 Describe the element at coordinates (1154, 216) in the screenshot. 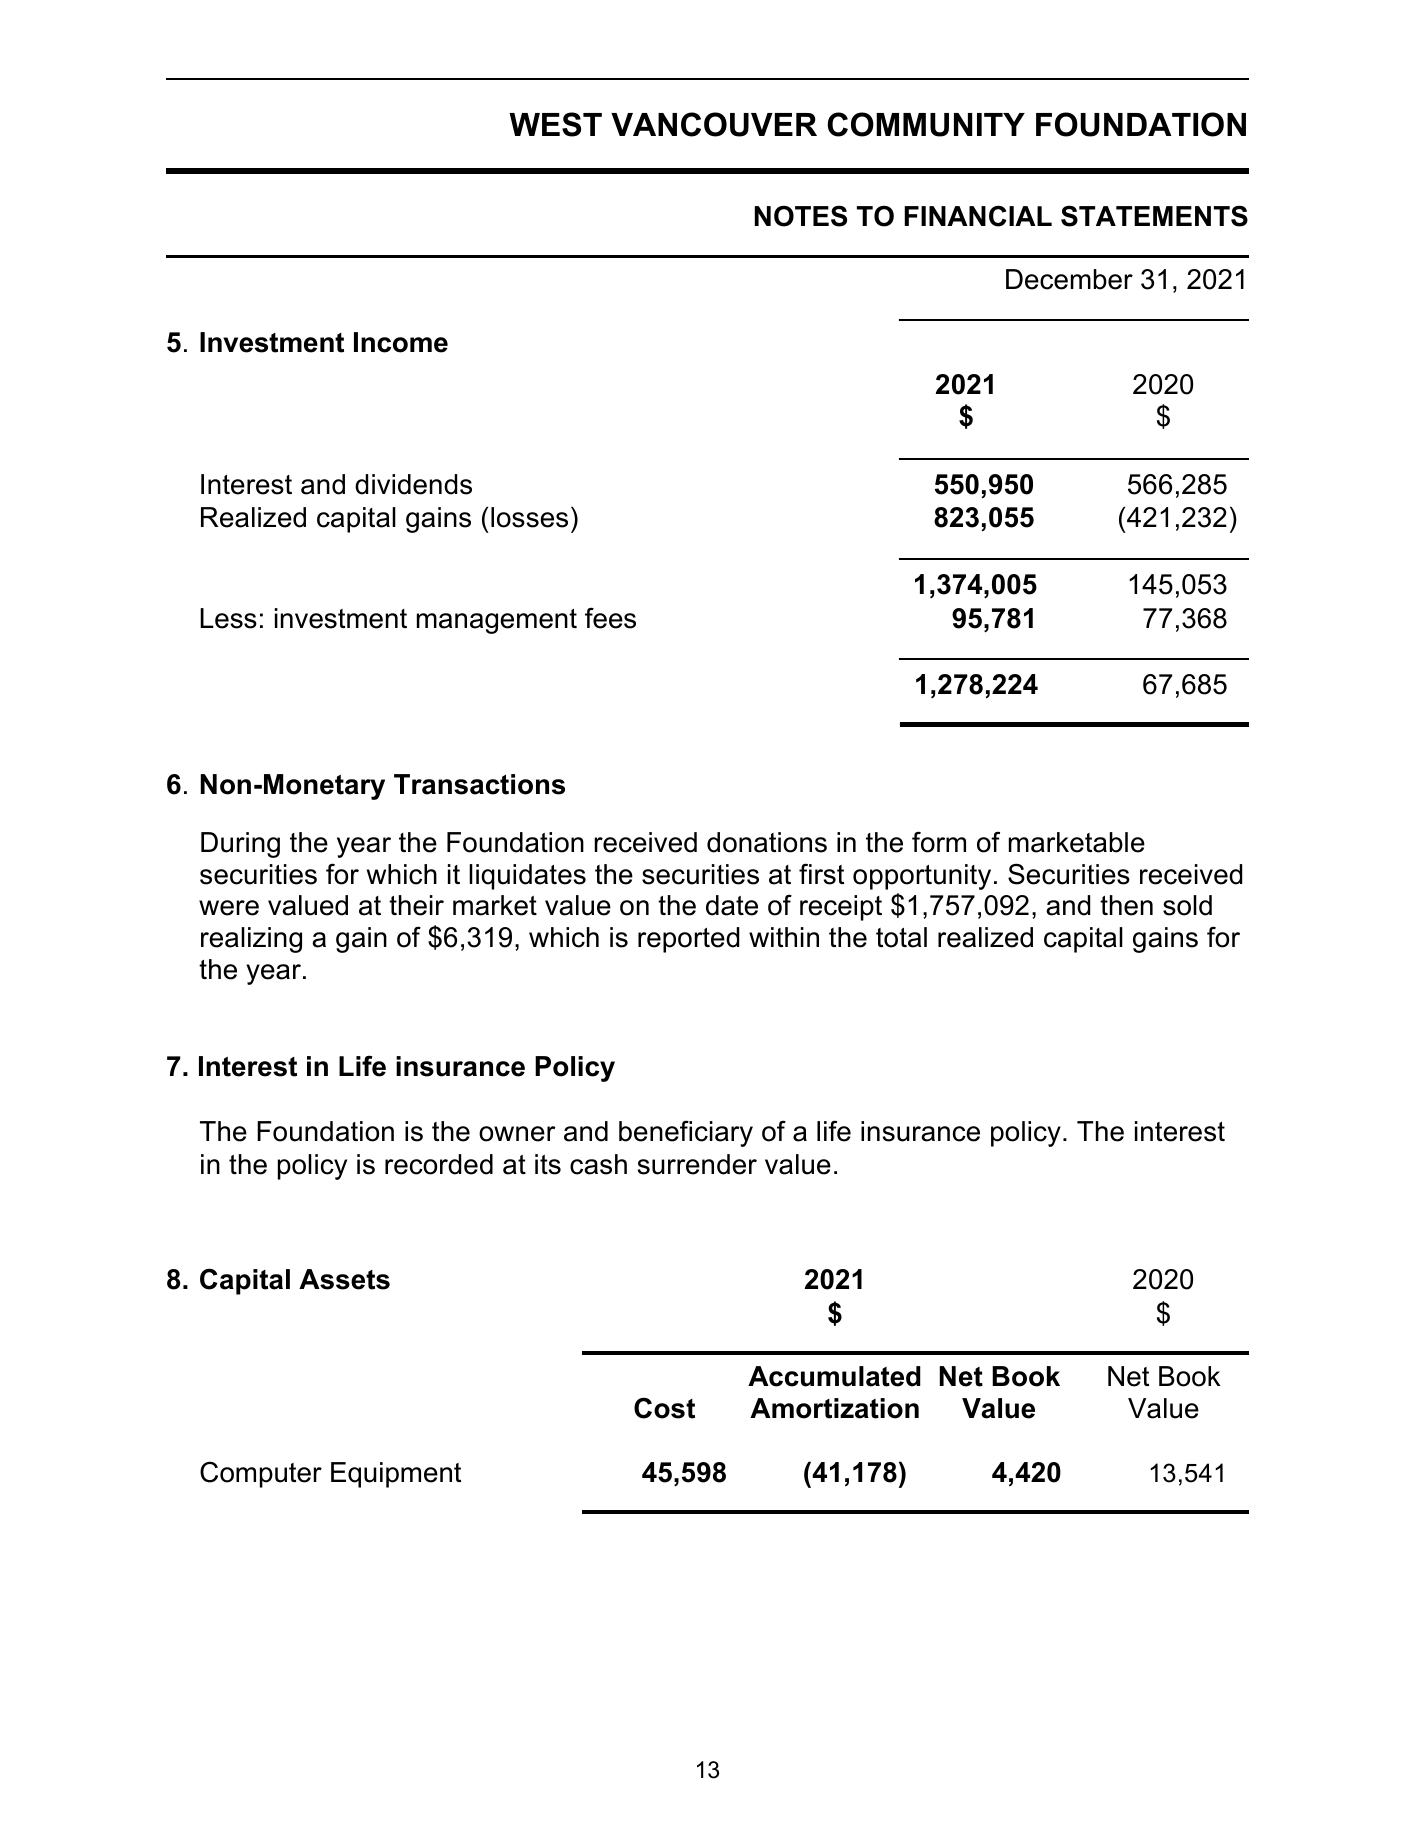

I see `STATEMENTS` at that location.
